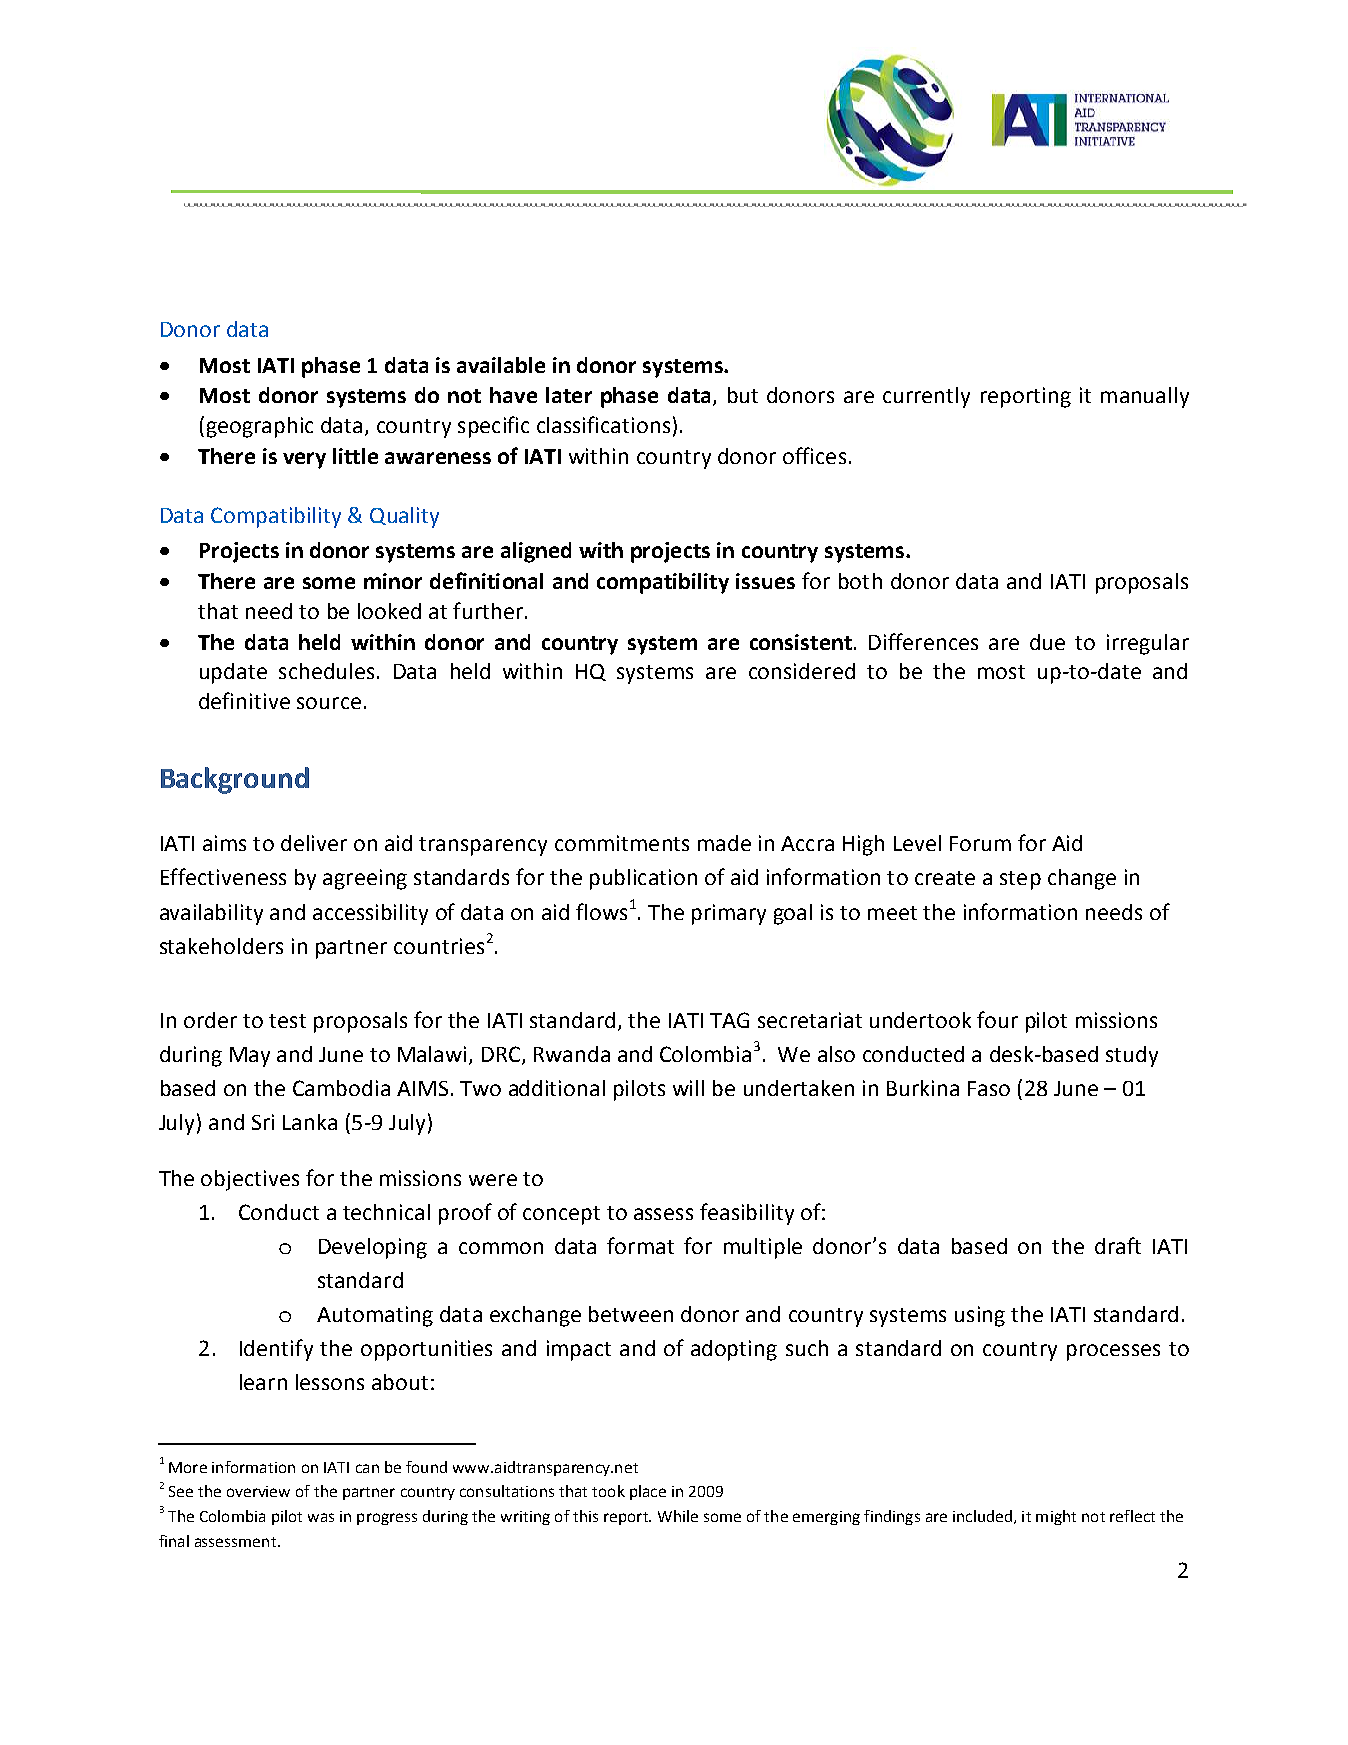 The image size is (1348, 1745). I want to click on geographic, so click(260, 427).
